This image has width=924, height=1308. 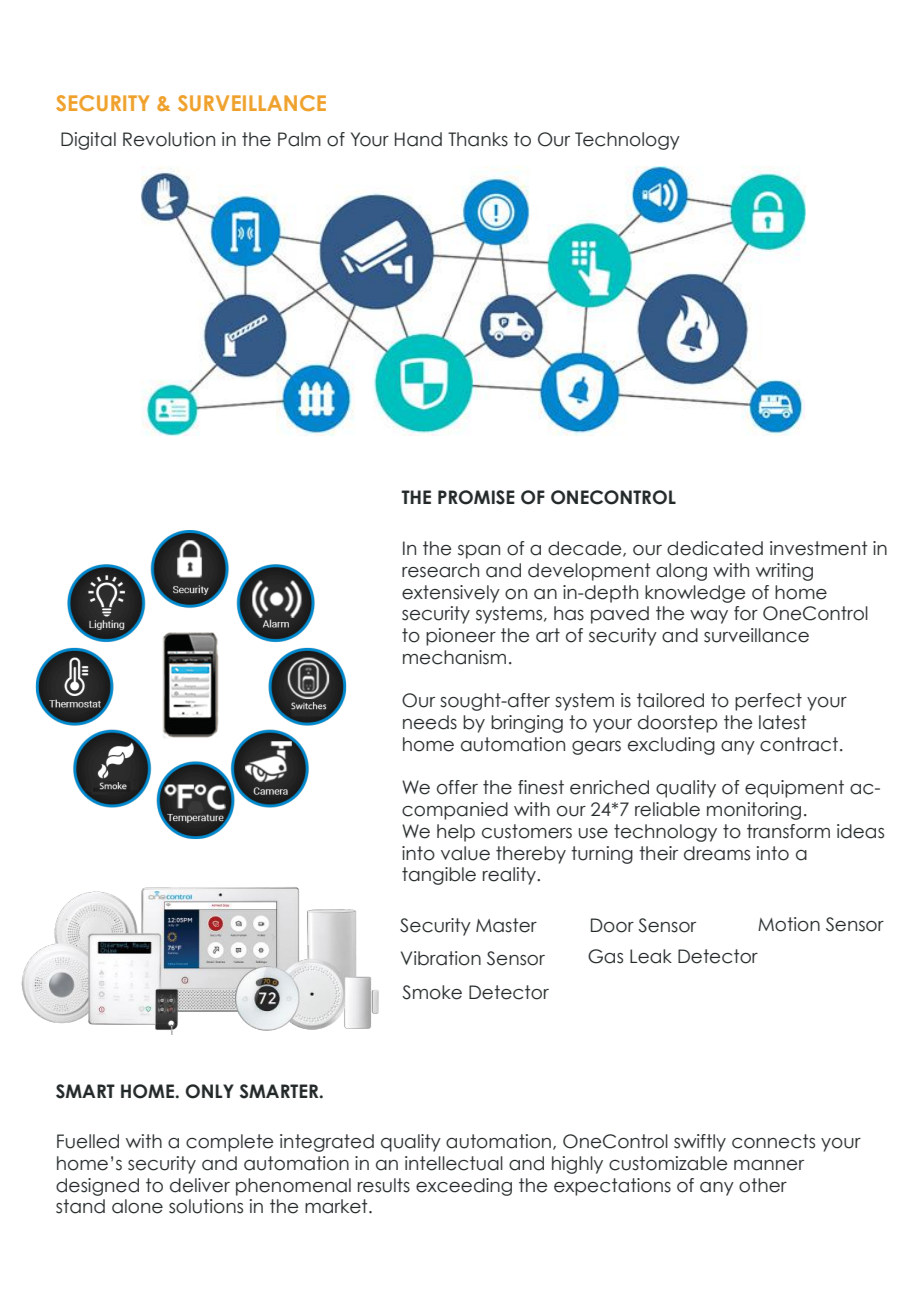 I want to click on Hand, so click(x=418, y=139).
